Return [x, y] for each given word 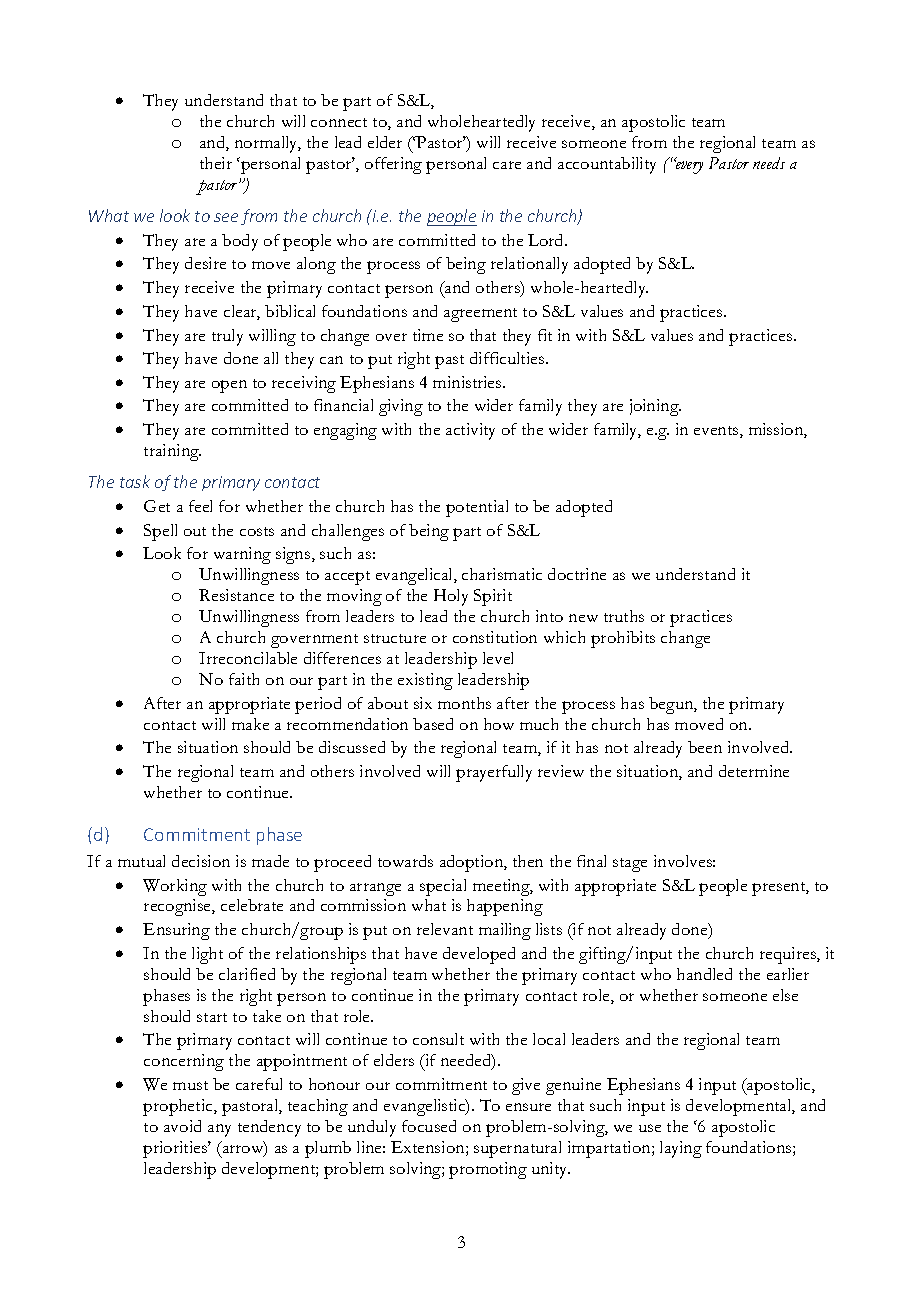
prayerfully [494, 773]
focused [429, 1126]
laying [681, 1149]
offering [393, 165]
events [717, 432]
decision [201, 861]
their [216, 163]
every [688, 167]
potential [477, 508]
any [219, 1130]
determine [754, 771]
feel [200, 506]
